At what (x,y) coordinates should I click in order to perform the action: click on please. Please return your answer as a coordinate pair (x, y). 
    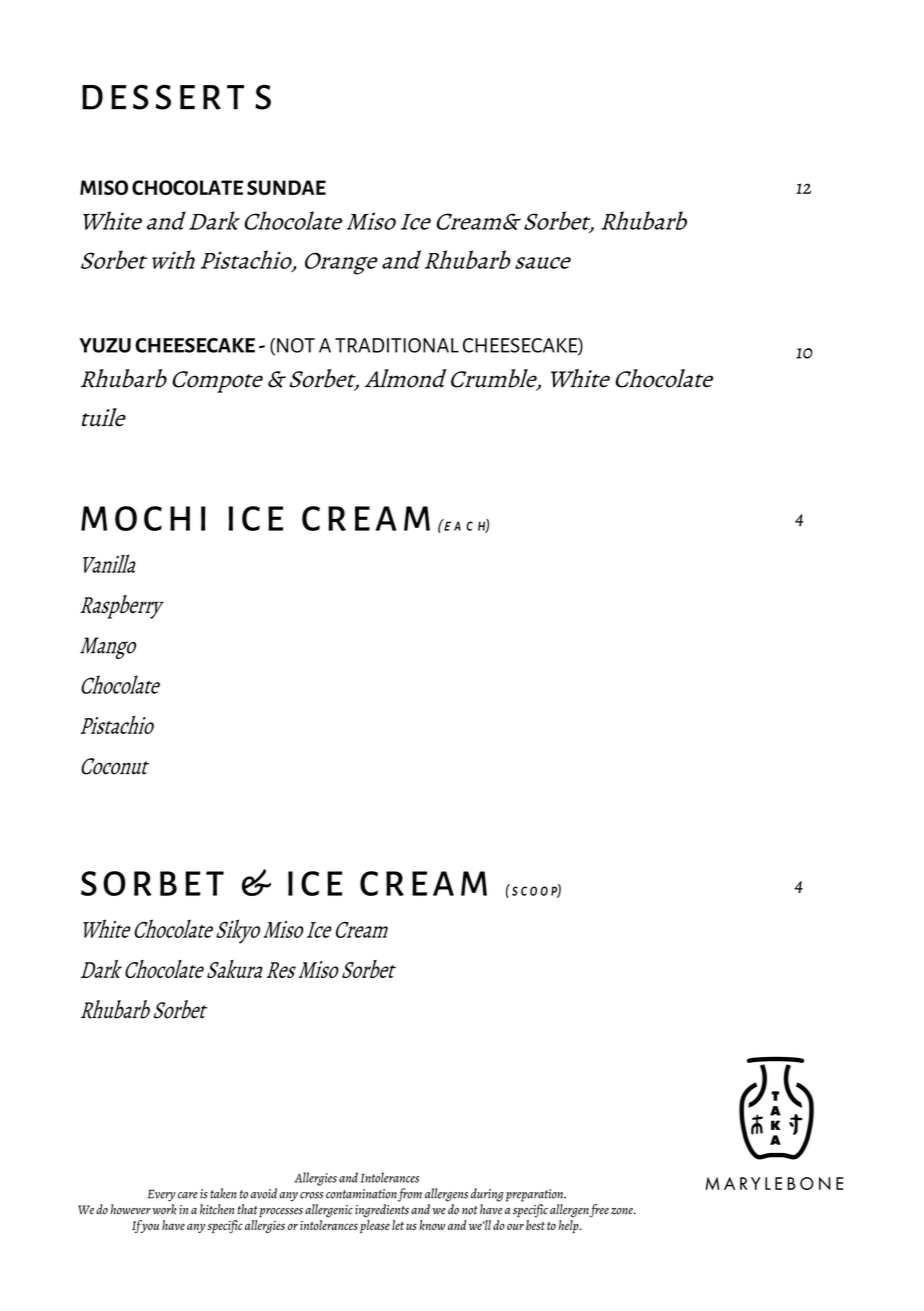
    Looking at the image, I should click on (375, 1226).
